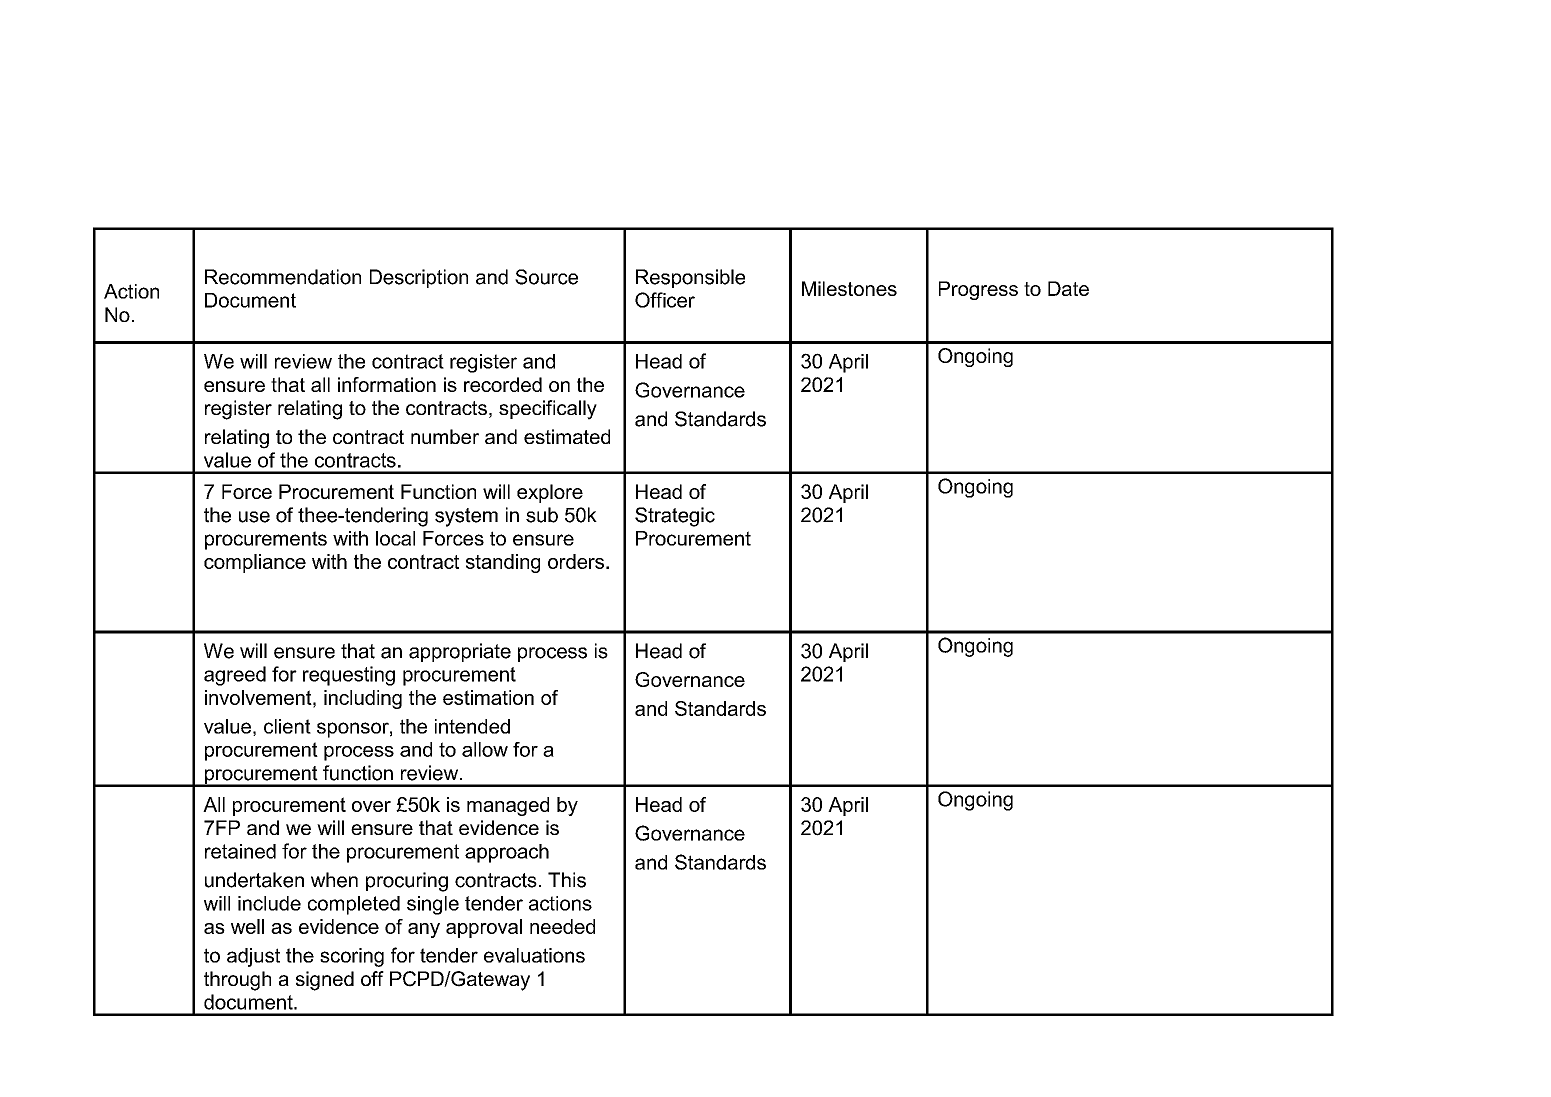 This screenshot has height=1097, width=1551. I want to click on evaluations, so click(534, 955).
